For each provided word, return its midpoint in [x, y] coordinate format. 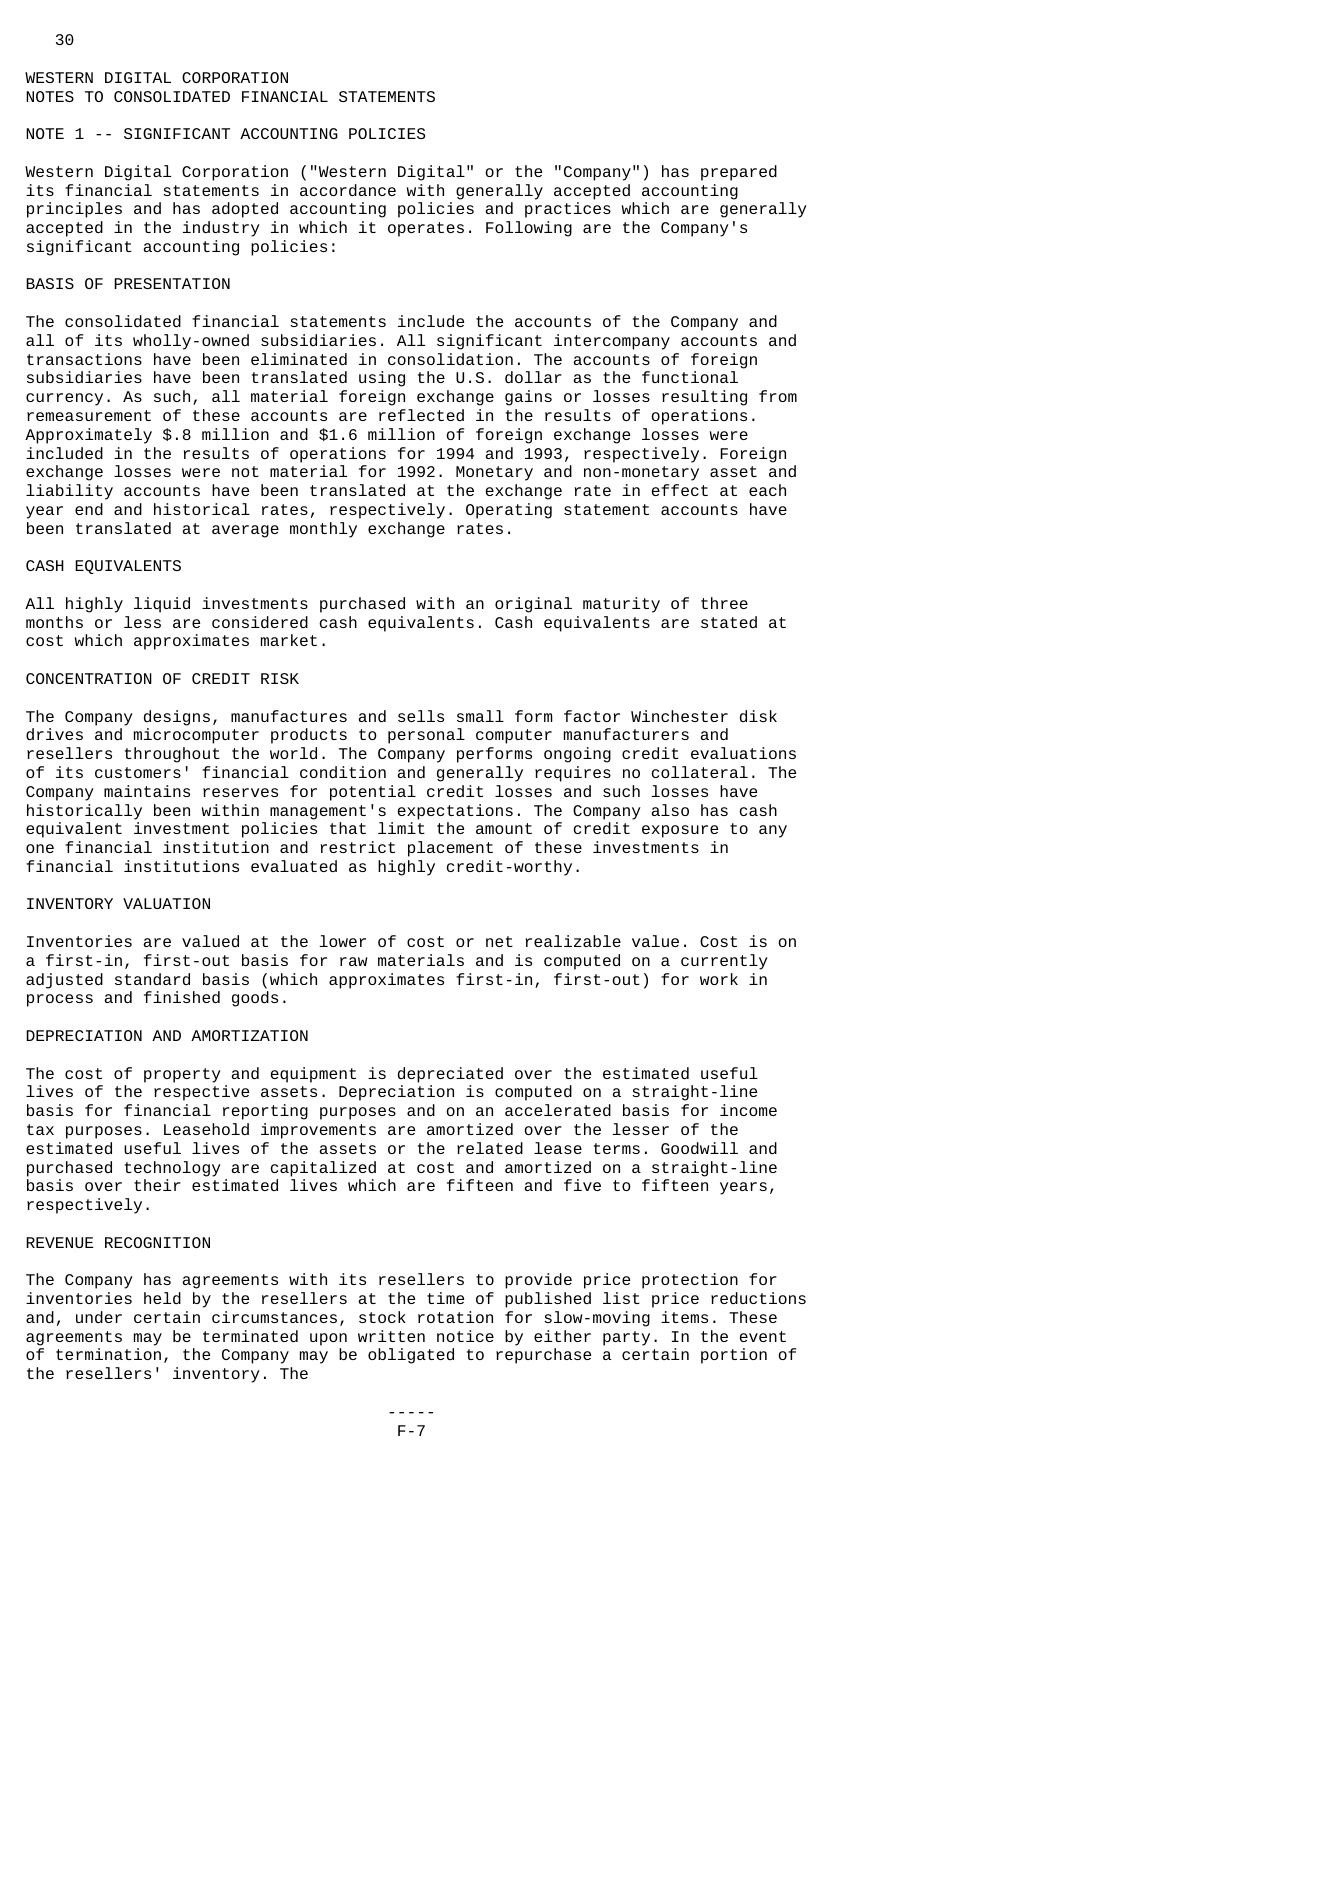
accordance [348, 190]
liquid [162, 605]
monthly [323, 530]
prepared [739, 173]
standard [152, 979]
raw [353, 961]
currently [724, 962]
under [99, 1317]
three [724, 603]
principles [74, 210]
